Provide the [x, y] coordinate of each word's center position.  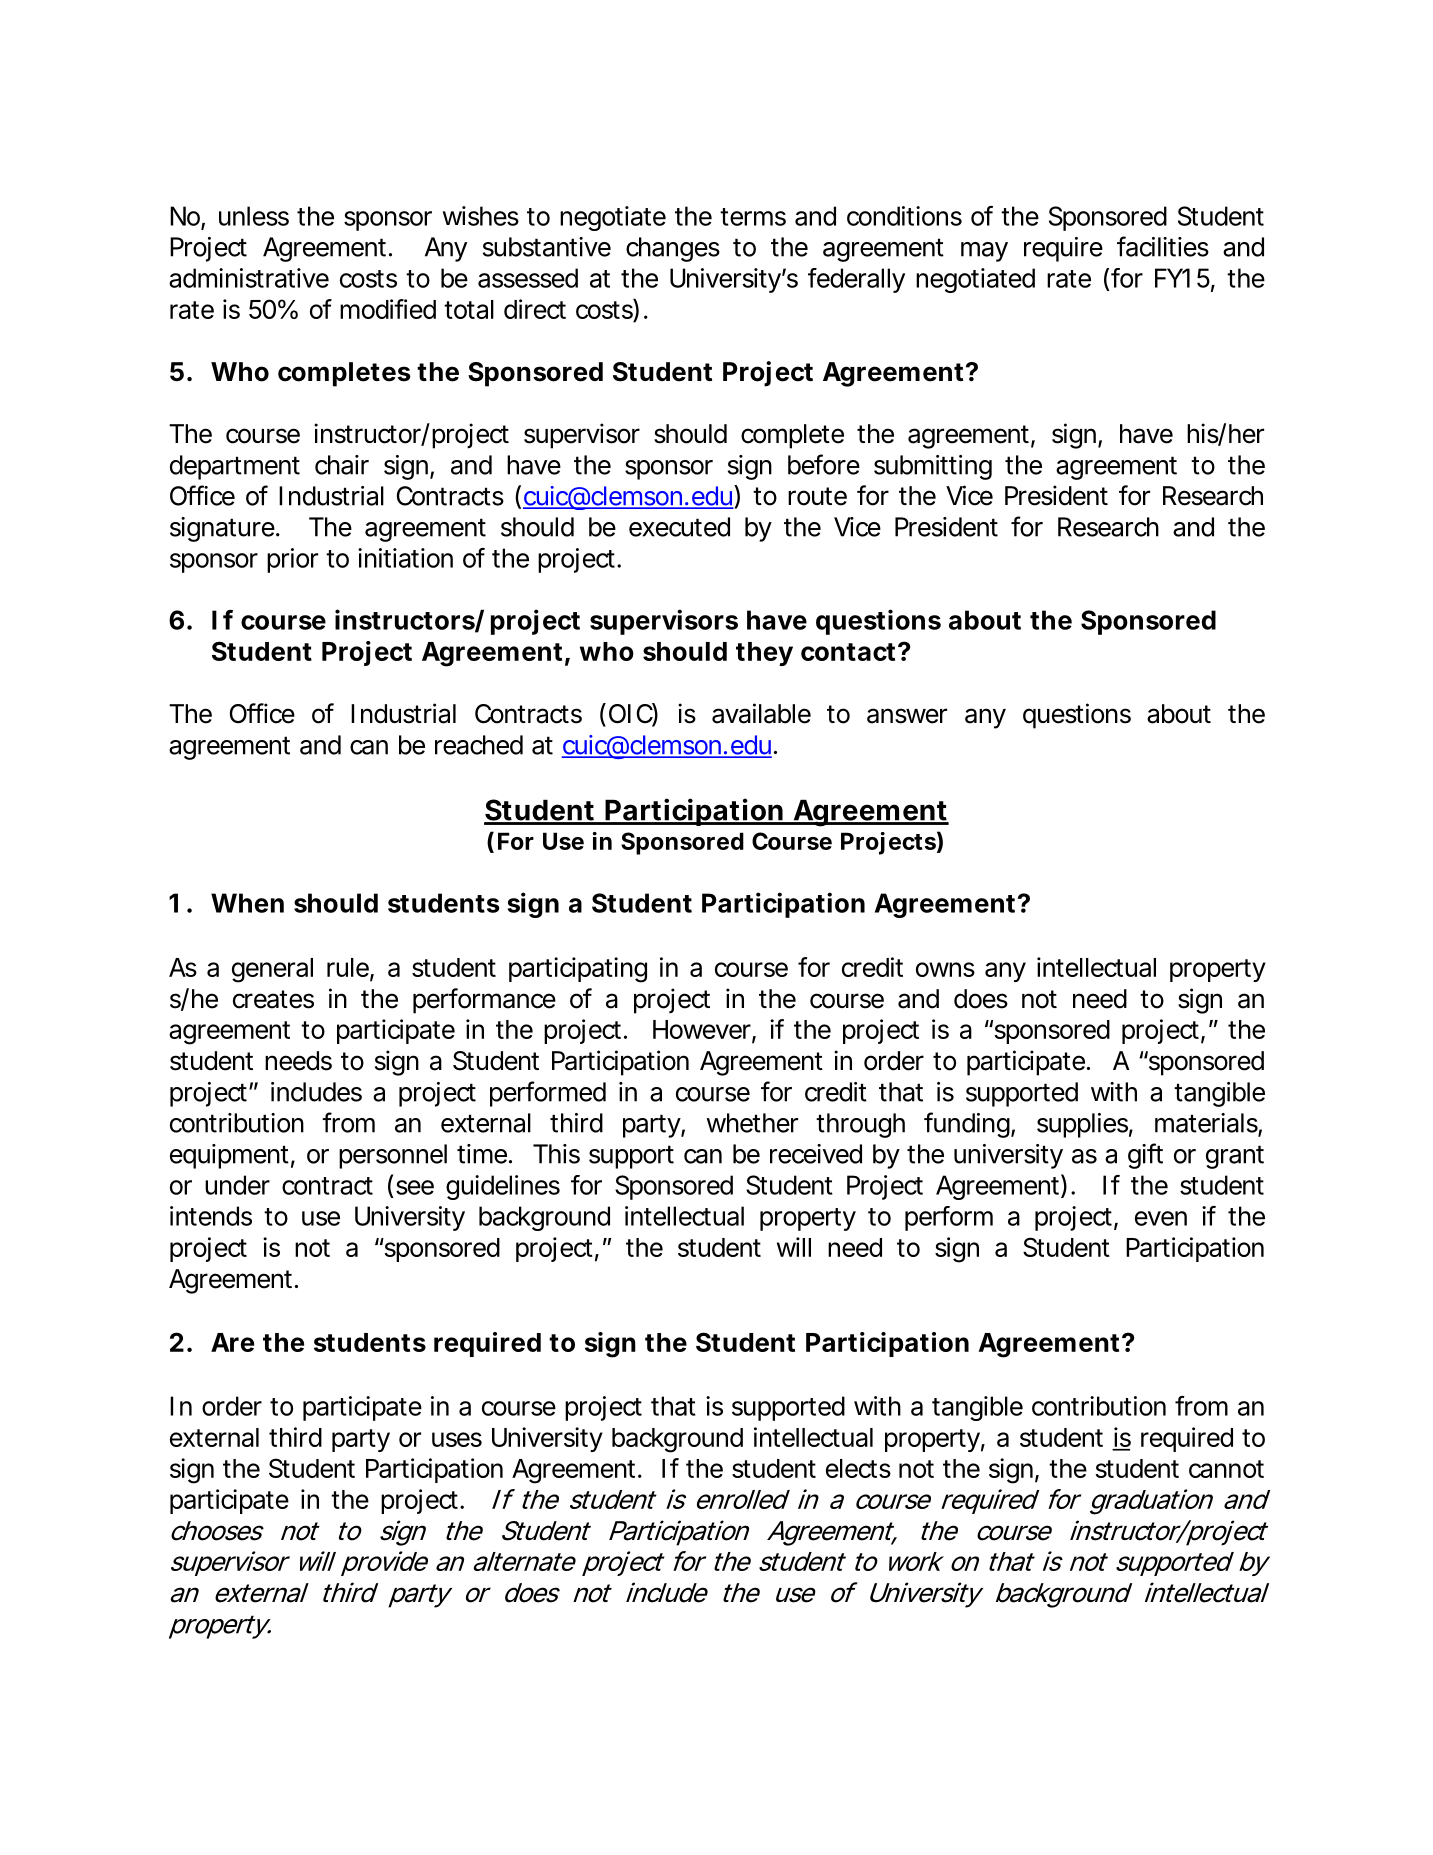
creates [273, 999]
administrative [249, 278]
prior [292, 560]
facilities [1163, 246]
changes [673, 249]
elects [858, 1468]
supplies [1085, 1125]
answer [907, 716]
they [764, 654]
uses [457, 1439]
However [704, 1031]
